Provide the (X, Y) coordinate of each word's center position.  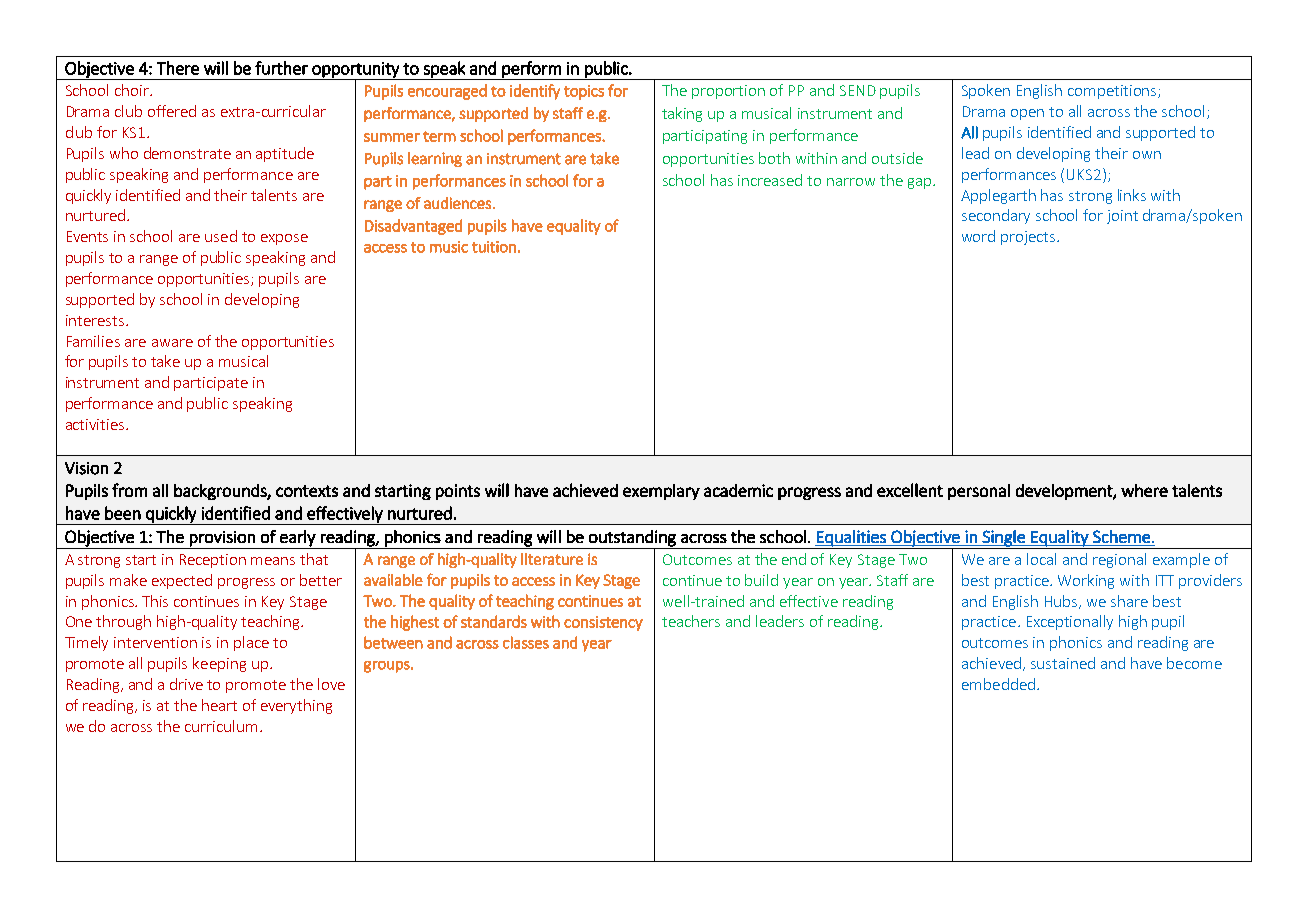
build (761, 580)
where (1144, 490)
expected (182, 581)
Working (1086, 581)
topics (584, 92)
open (1027, 114)
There (178, 68)
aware (172, 343)
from (129, 490)
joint (1122, 217)
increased (770, 180)
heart (219, 705)
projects (1029, 238)
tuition (494, 247)
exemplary (661, 492)
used (221, 236)
